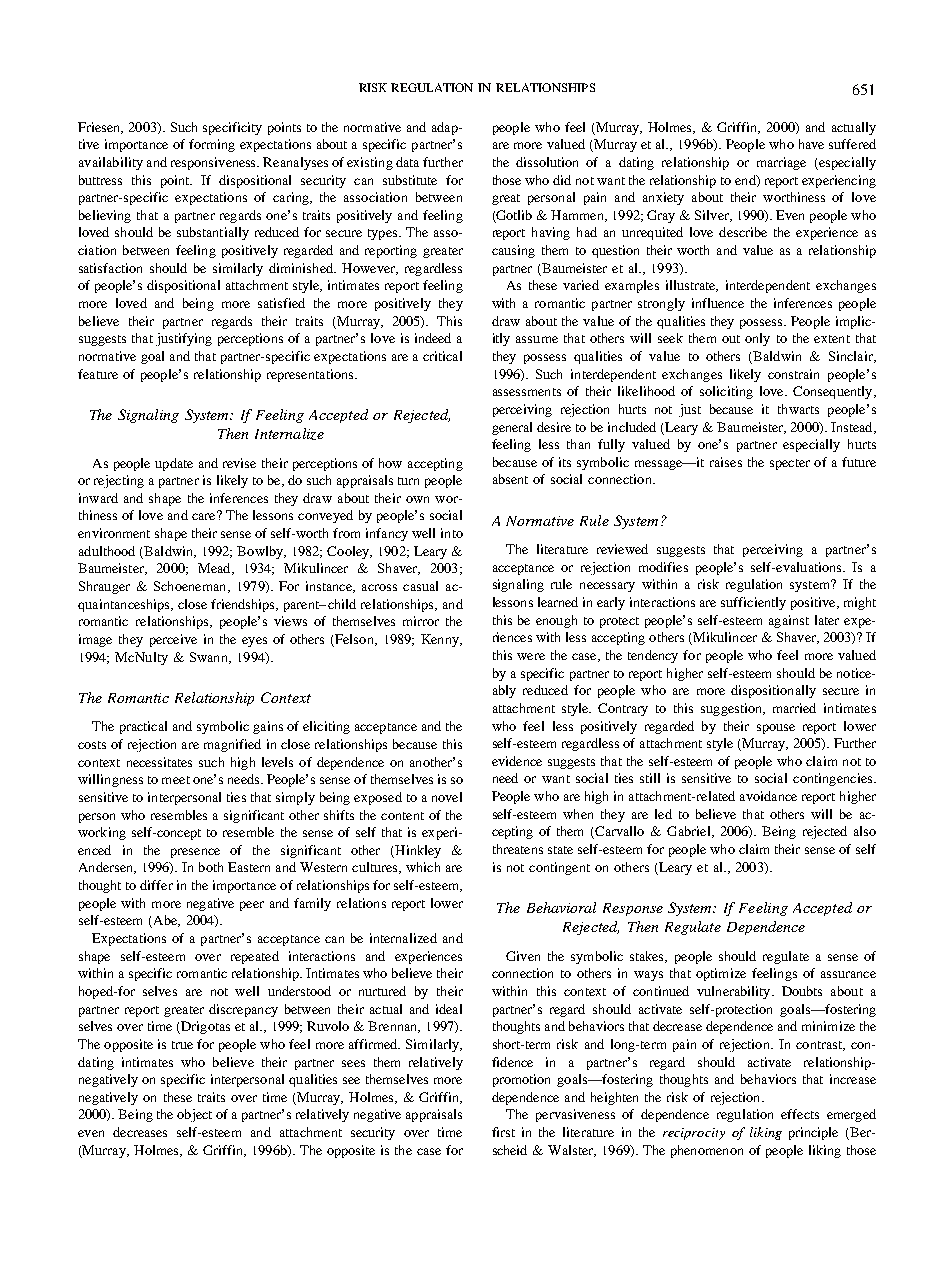  Describe the element at coordinates (156, 885) in the page. I see `differ` at that location.
